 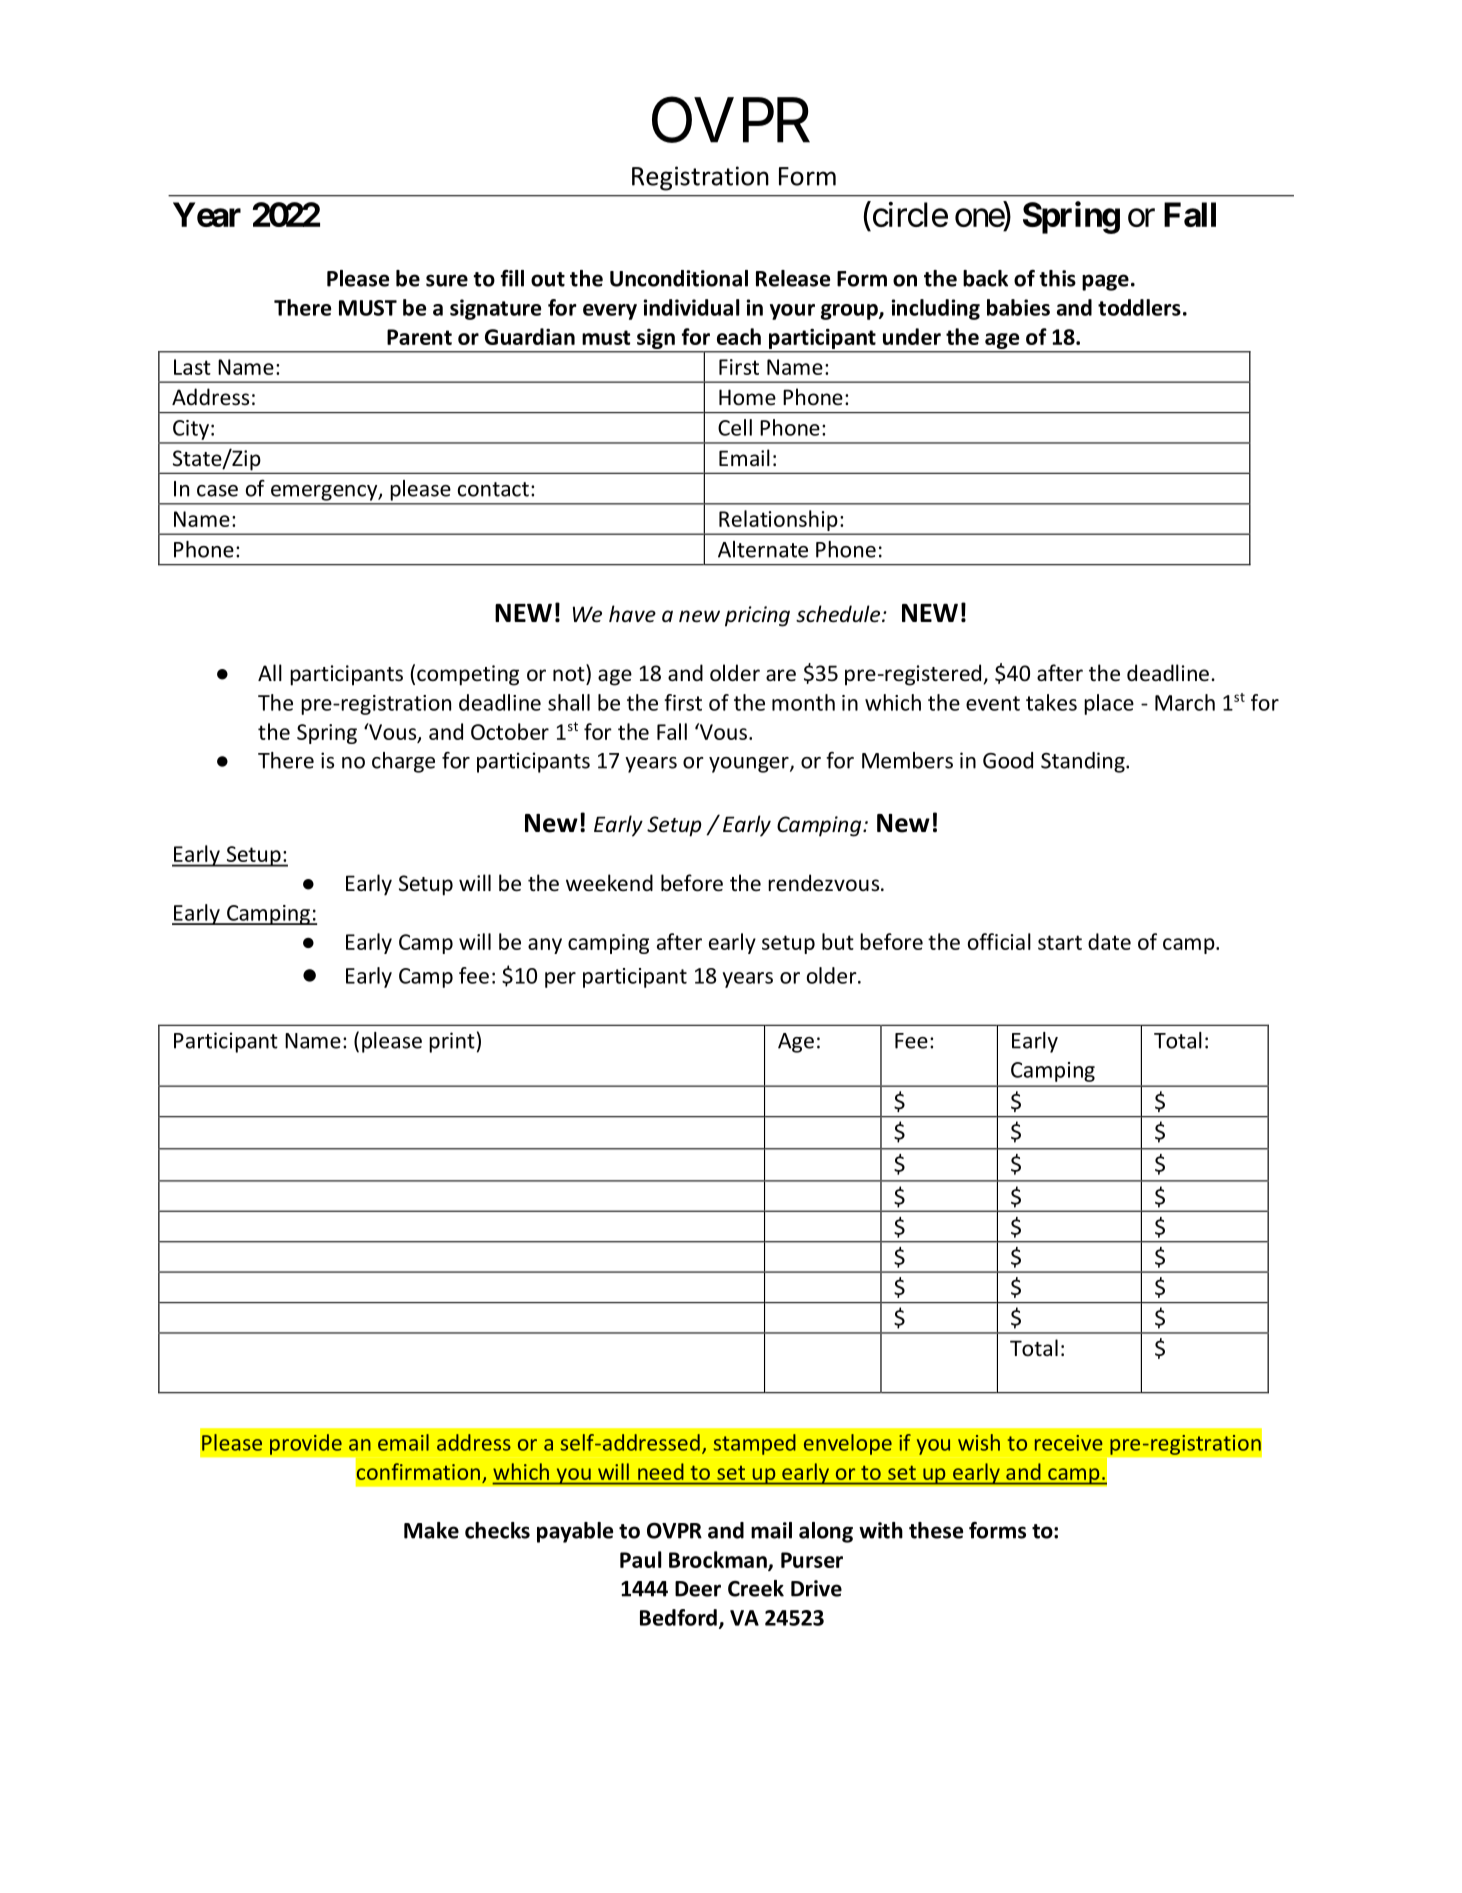 What do you see at coordinates (691, 307) in the screenshot?
I see `individual` at bounding box center [691, 307].
